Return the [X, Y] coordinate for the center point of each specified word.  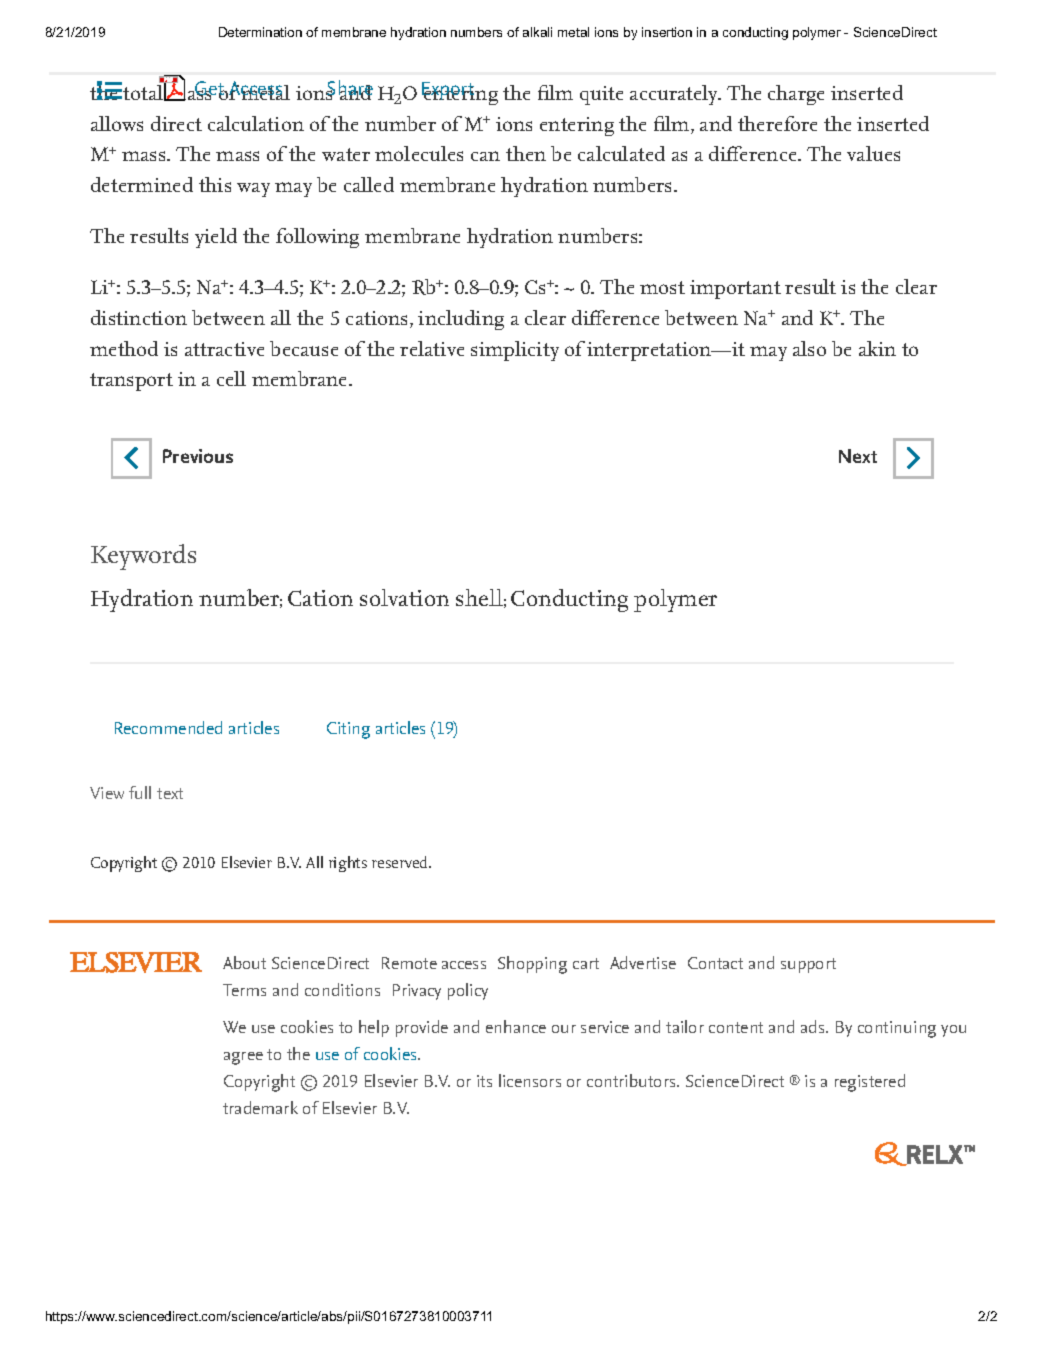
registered [870, 1083]
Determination [260, 32]
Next [858, 456]
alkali [537, 32]
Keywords [143, 557]
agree [243, 1058]
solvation [404, 597]
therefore [777, 123]
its [484, 1081]
